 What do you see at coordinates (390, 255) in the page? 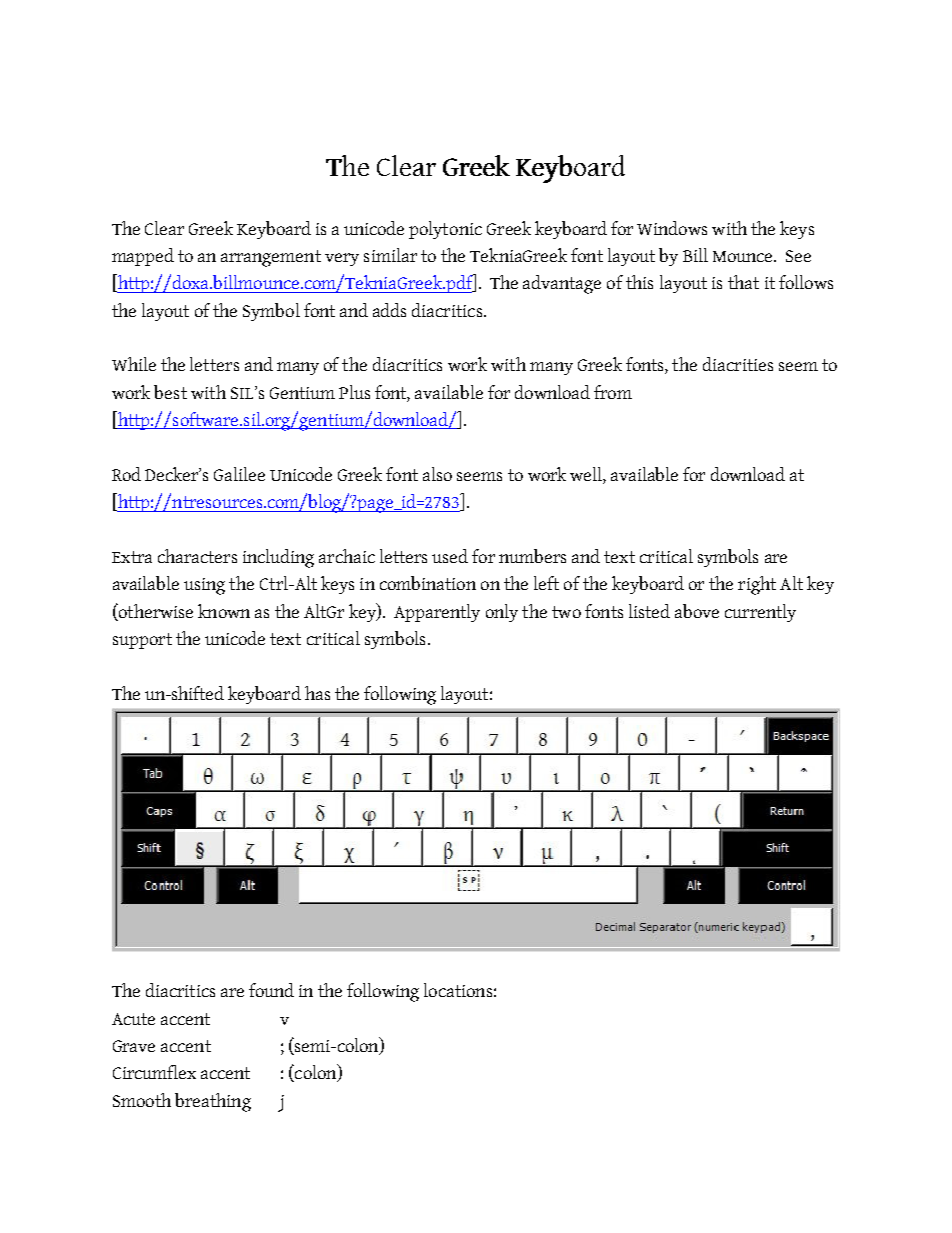
I see `similar` at bounding box center [390, 255].
